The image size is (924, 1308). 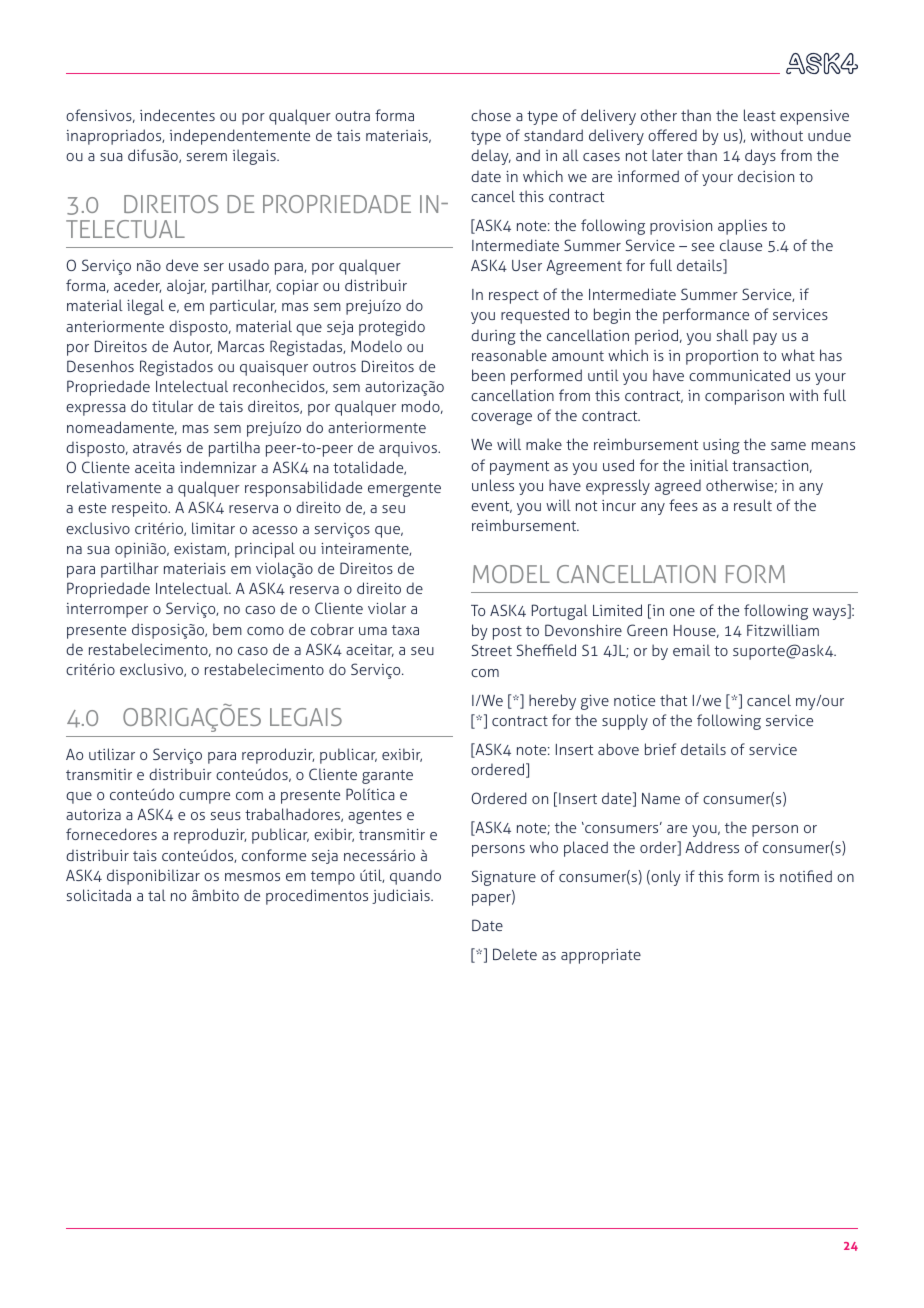 What do you see at coordinates (182, 265) in the document?
I see `deve` at bounding box center [182, 265].
